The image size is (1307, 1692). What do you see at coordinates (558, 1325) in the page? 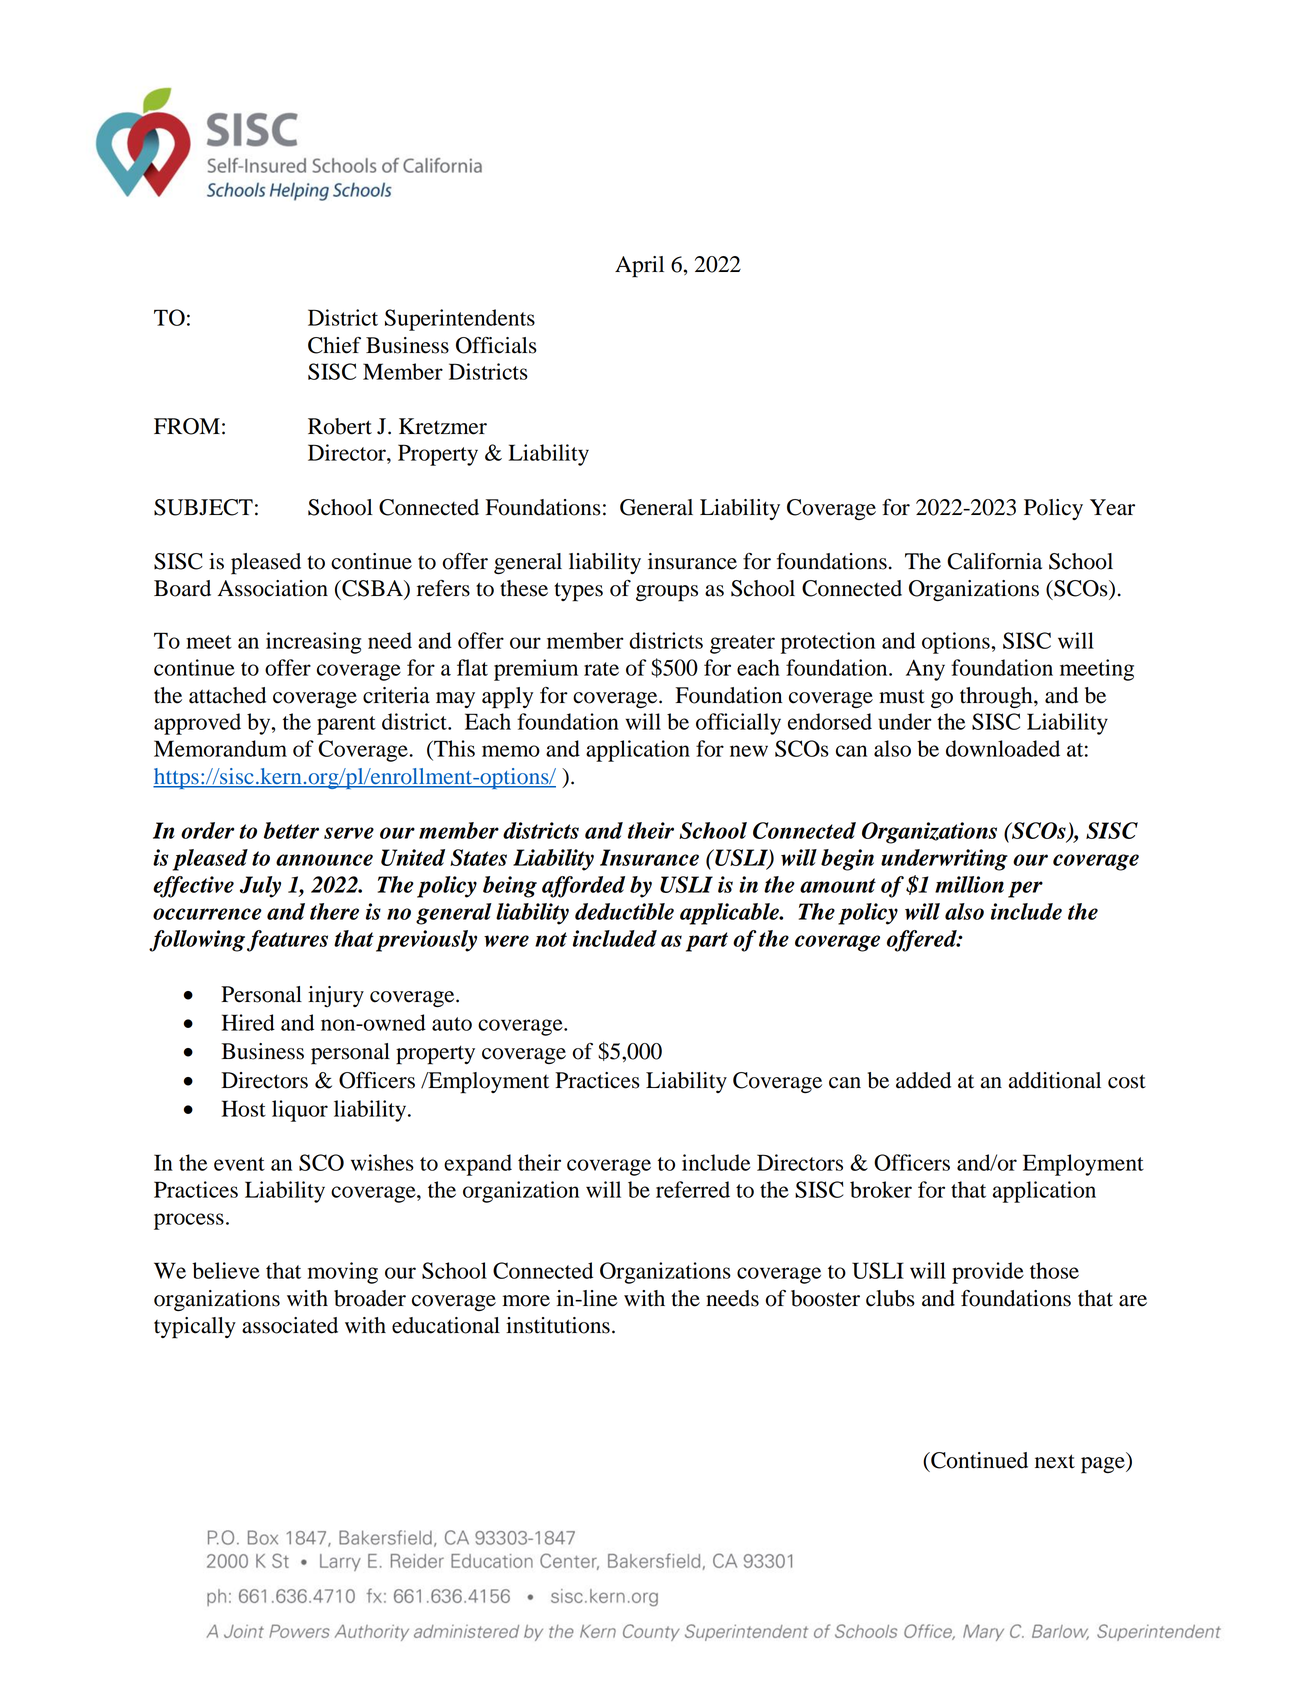
I see `institutions` at bounding box center [558, 1325].
